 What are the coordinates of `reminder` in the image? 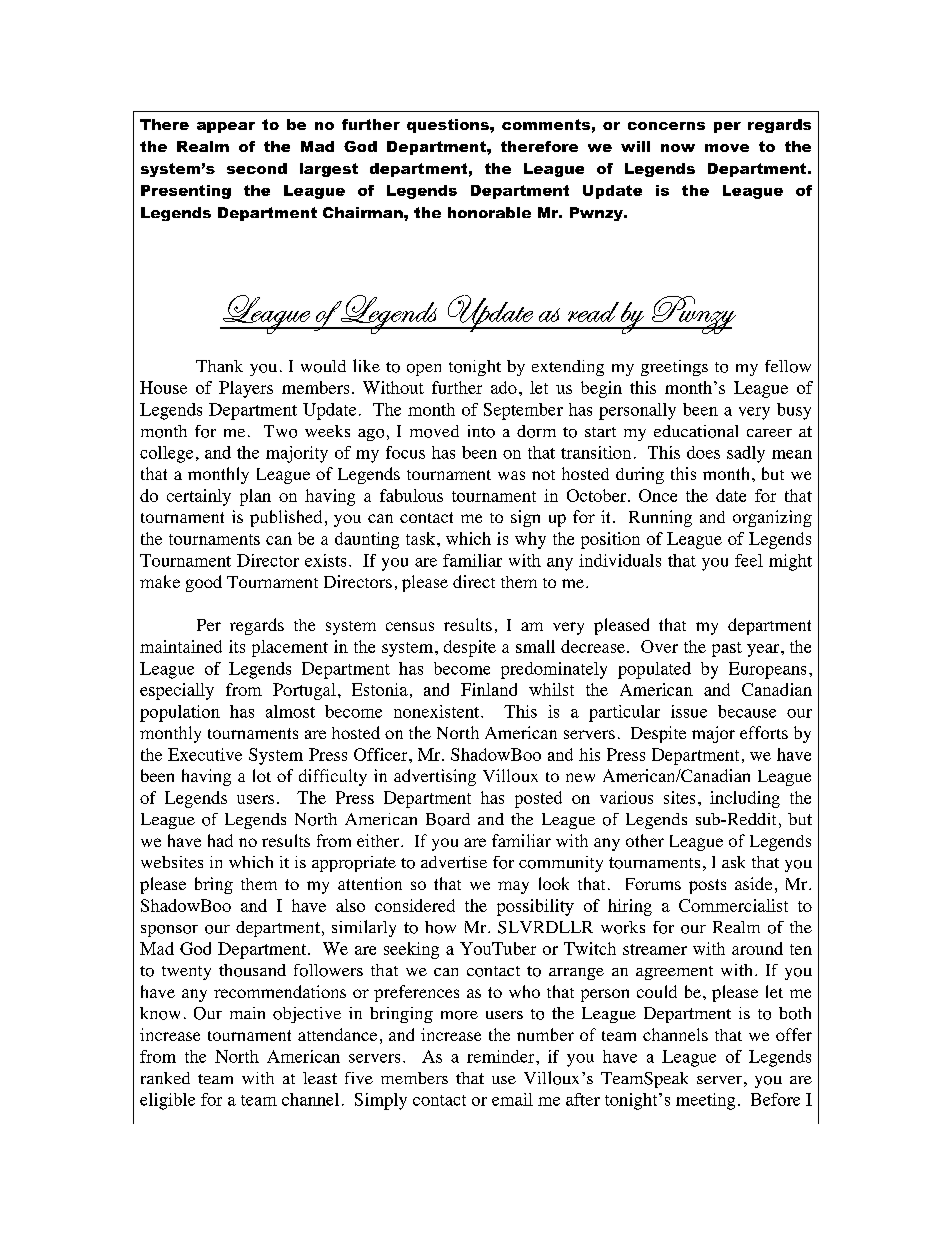 It's located at (502, 1056).
